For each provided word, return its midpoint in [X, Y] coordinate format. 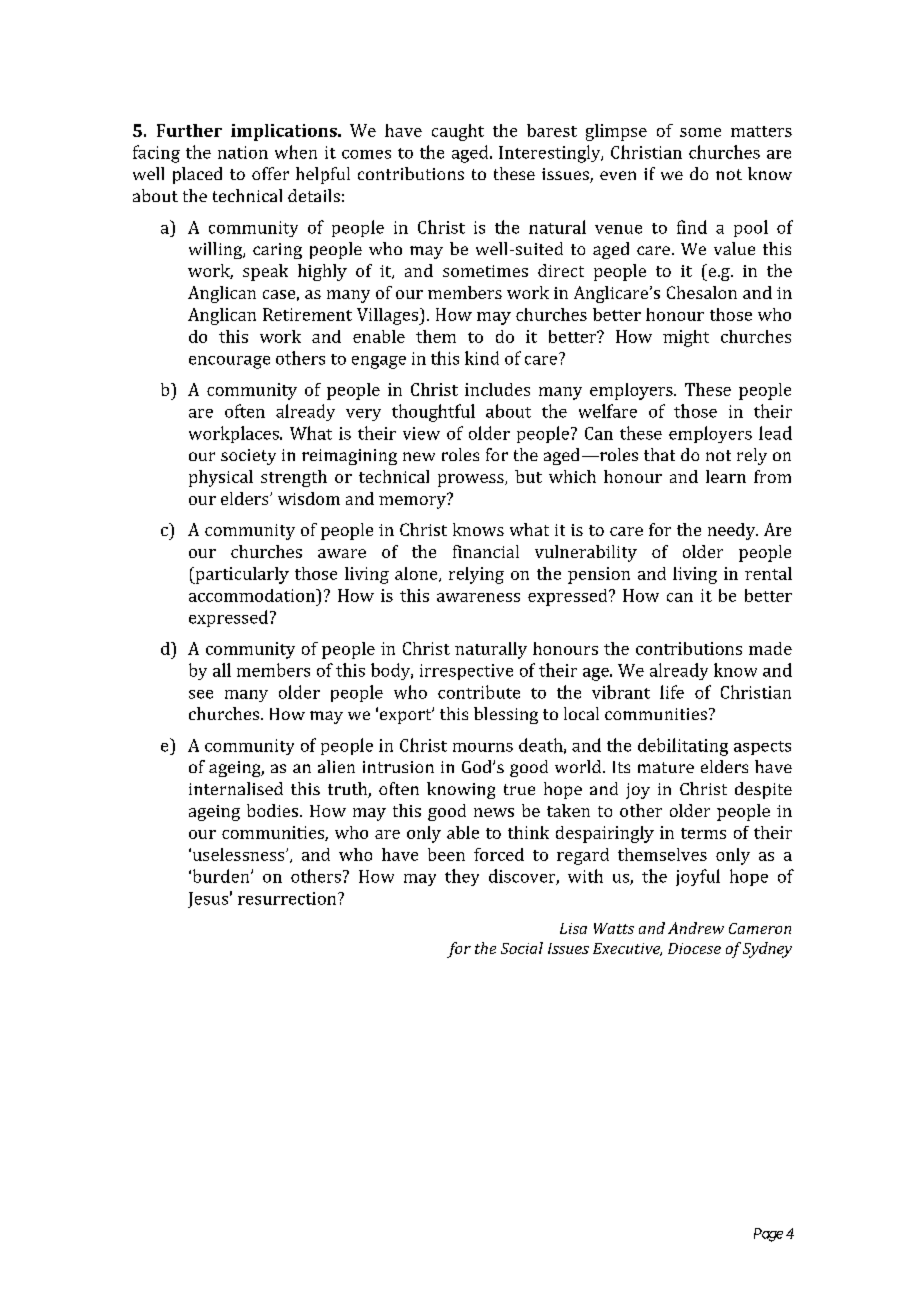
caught [458, 132]
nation [243, 152]
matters [761, 131]
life [672, 692]
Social [522, 948]
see [201, 694]
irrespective [466, 672]
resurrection [288, 898]
